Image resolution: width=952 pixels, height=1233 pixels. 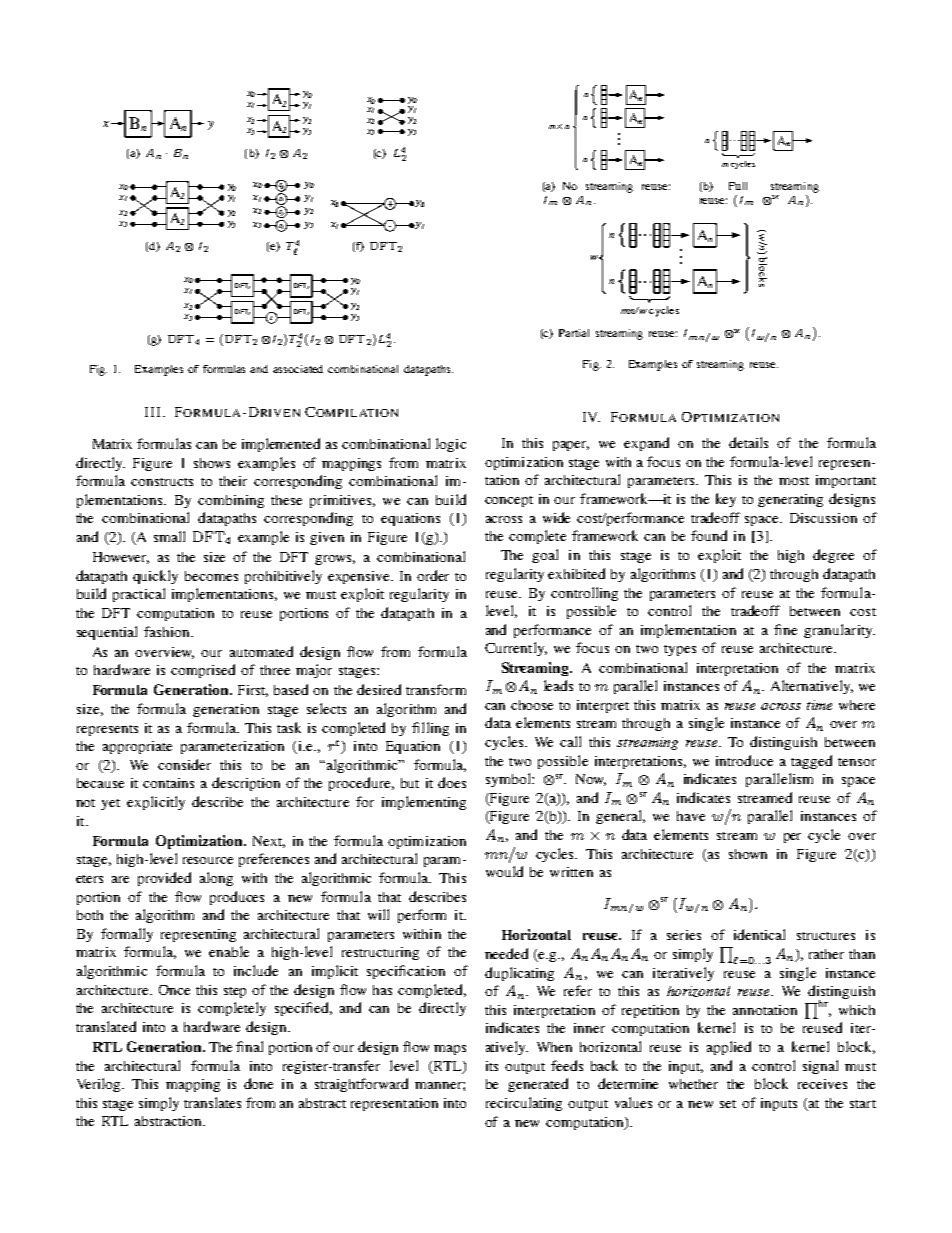 What do you see at coordinates (785, 629) in the image?
I see `fine` at bounding box center [785, 629].
